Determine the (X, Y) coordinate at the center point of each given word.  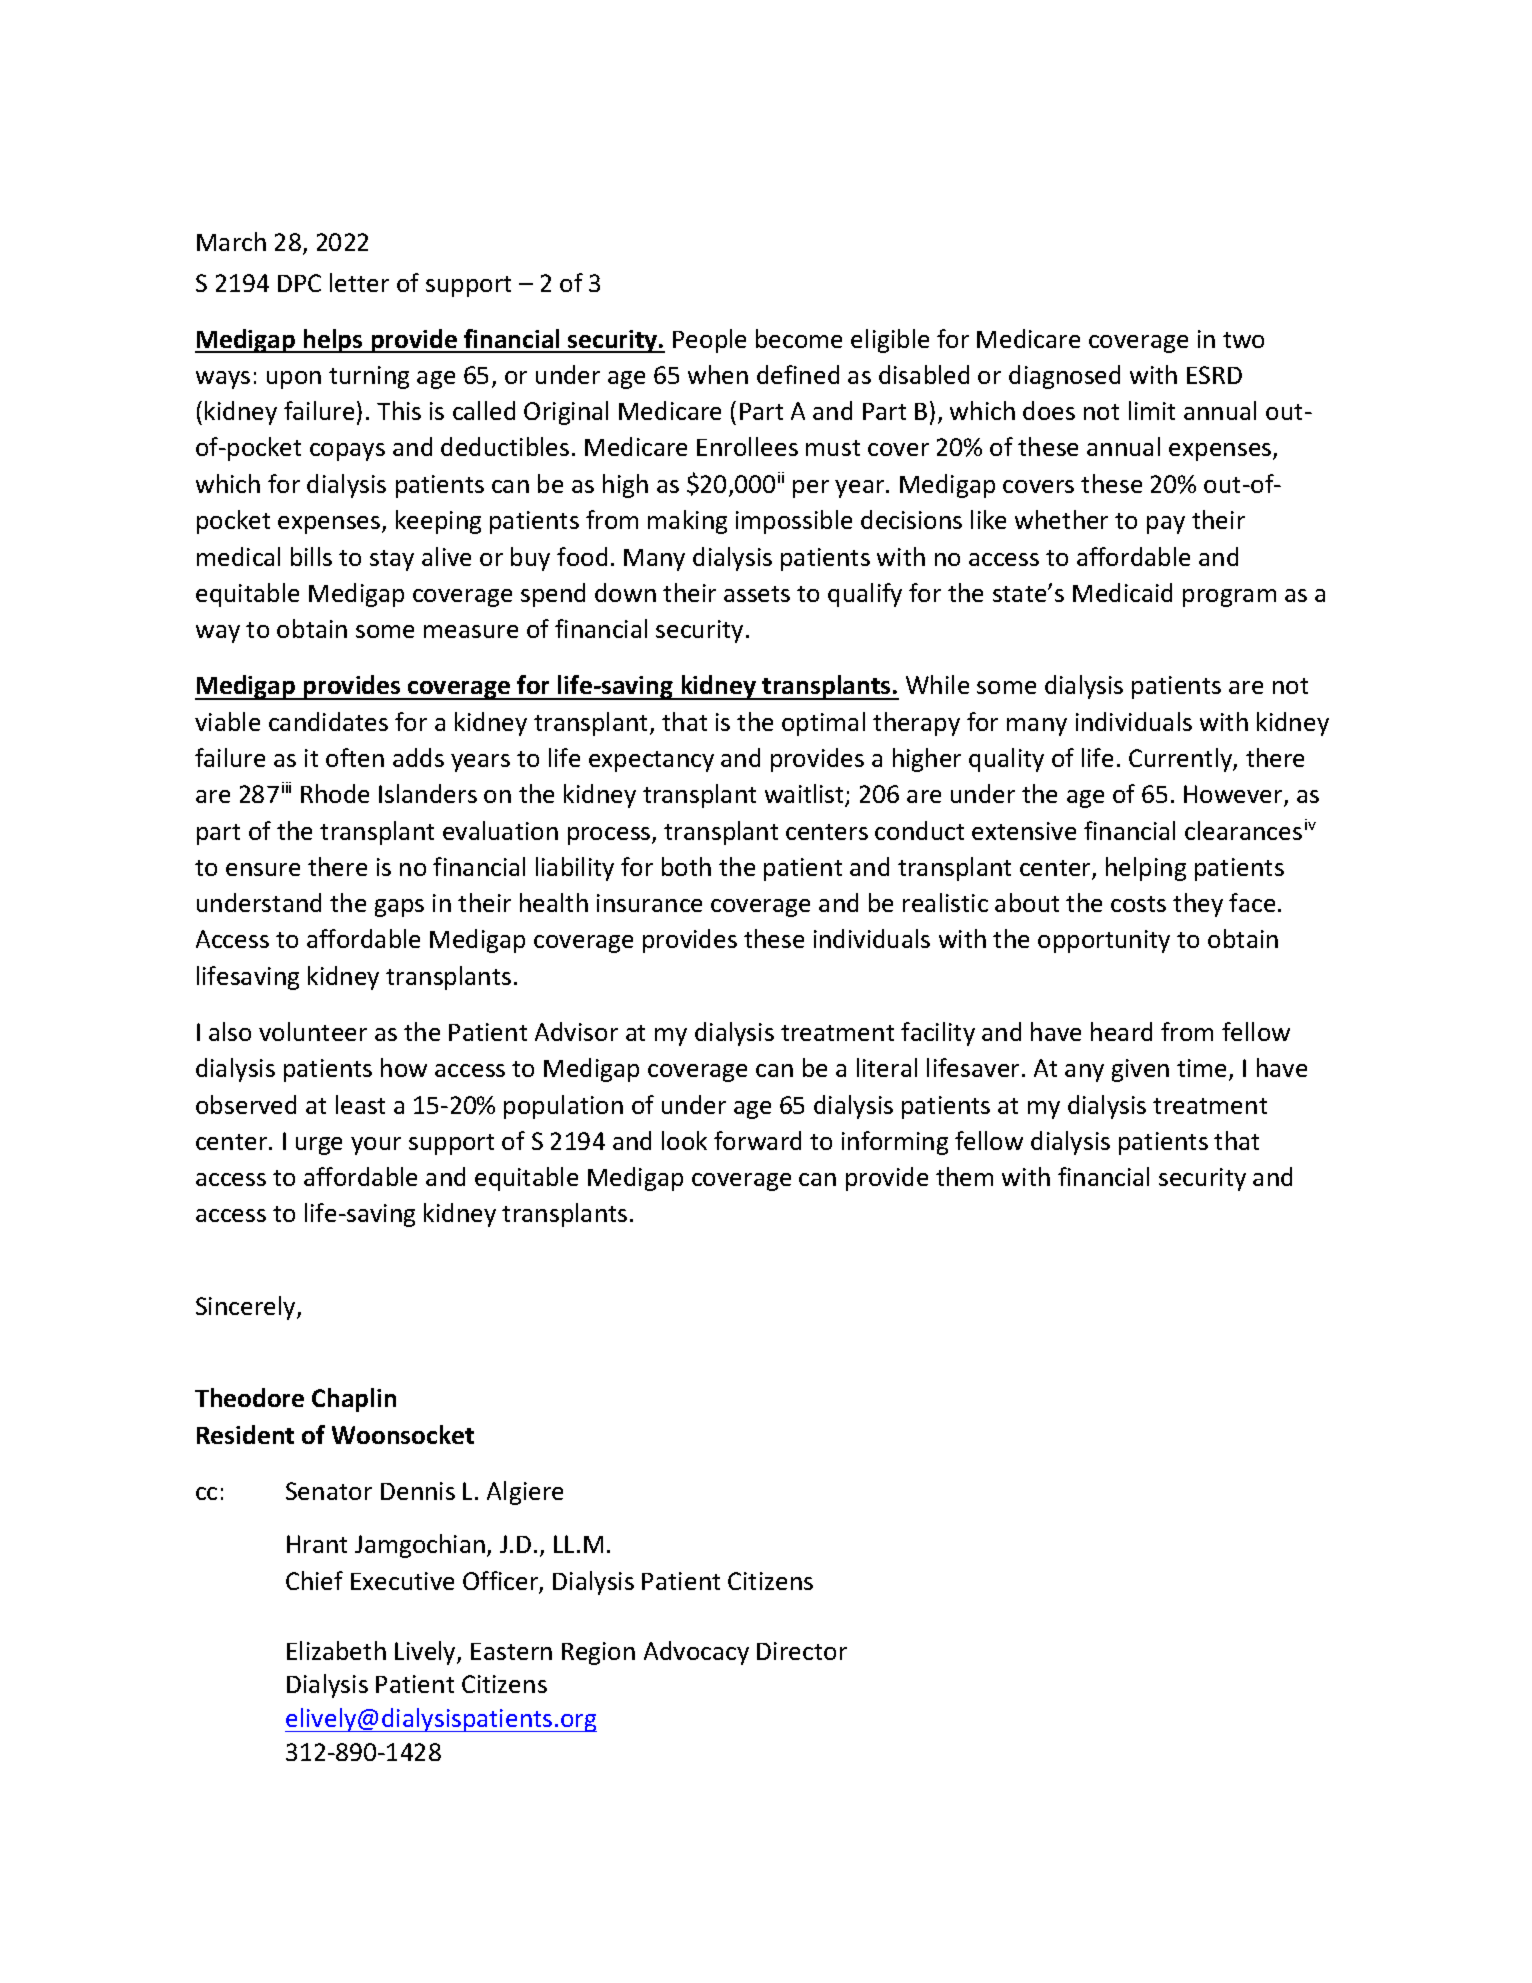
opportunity (1104, 941)
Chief (314, 1580)
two (1243, 340)
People (709, 341)
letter (359, 282)
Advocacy (696, 1653)
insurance (649, 903)
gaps (399, 908)
